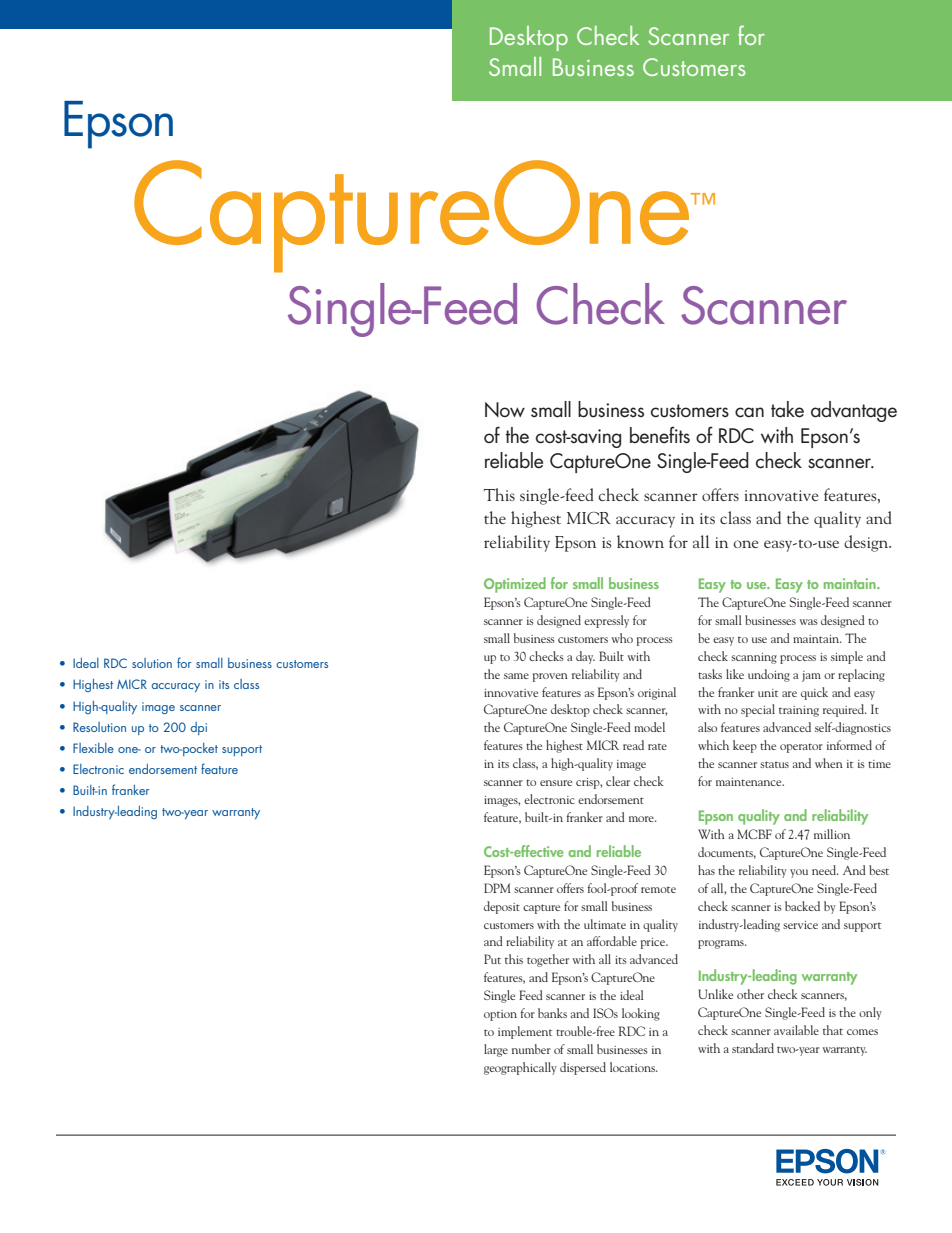 The image size is (952, 1233). Describe the element at coordinates (660, 435) in the image. I see `benefits` at that location.
